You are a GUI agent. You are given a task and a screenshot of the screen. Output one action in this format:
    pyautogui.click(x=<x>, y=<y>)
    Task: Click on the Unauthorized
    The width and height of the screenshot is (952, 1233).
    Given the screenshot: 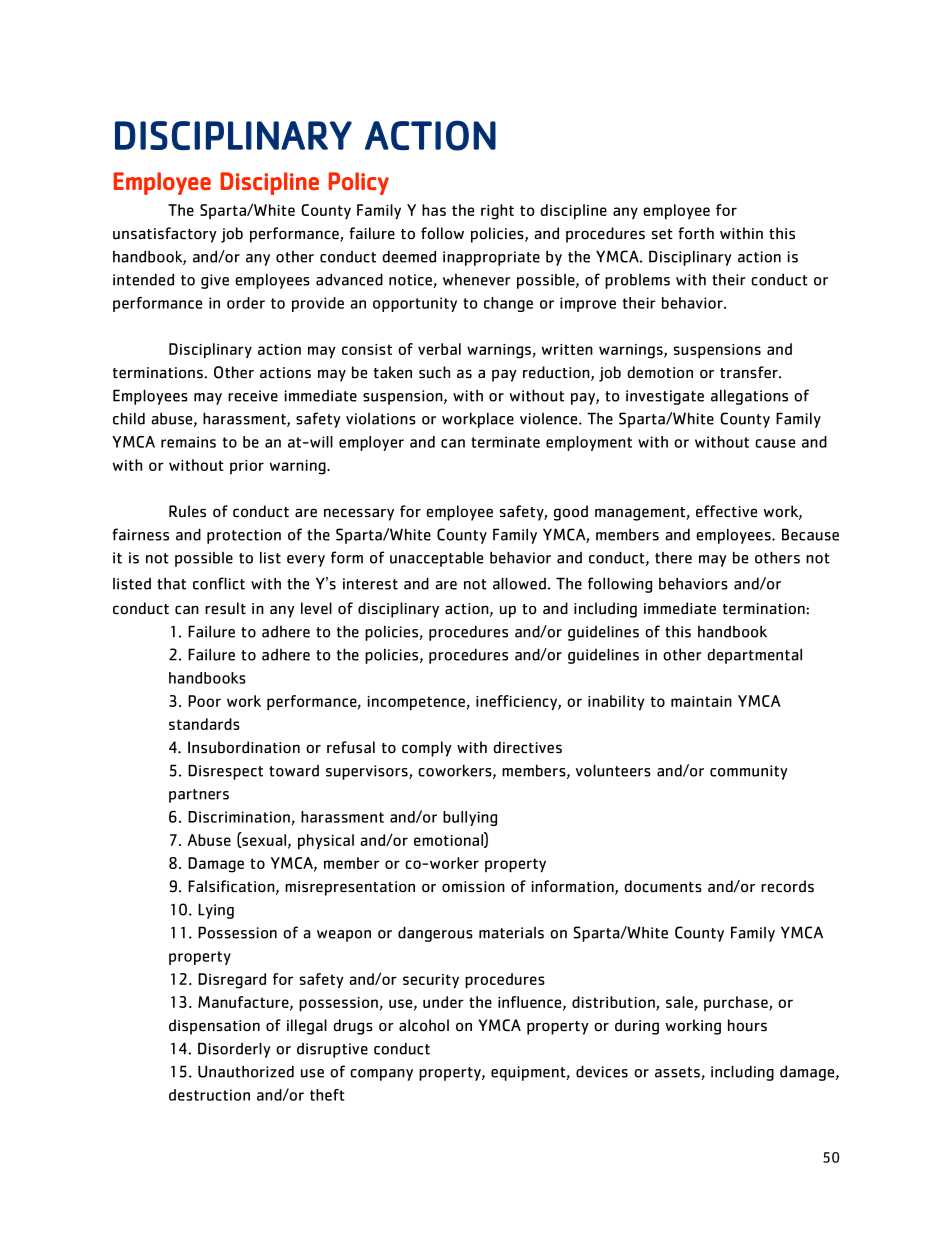 What is the action you would take?
    pyautogui.click(x=246, y=1071)
